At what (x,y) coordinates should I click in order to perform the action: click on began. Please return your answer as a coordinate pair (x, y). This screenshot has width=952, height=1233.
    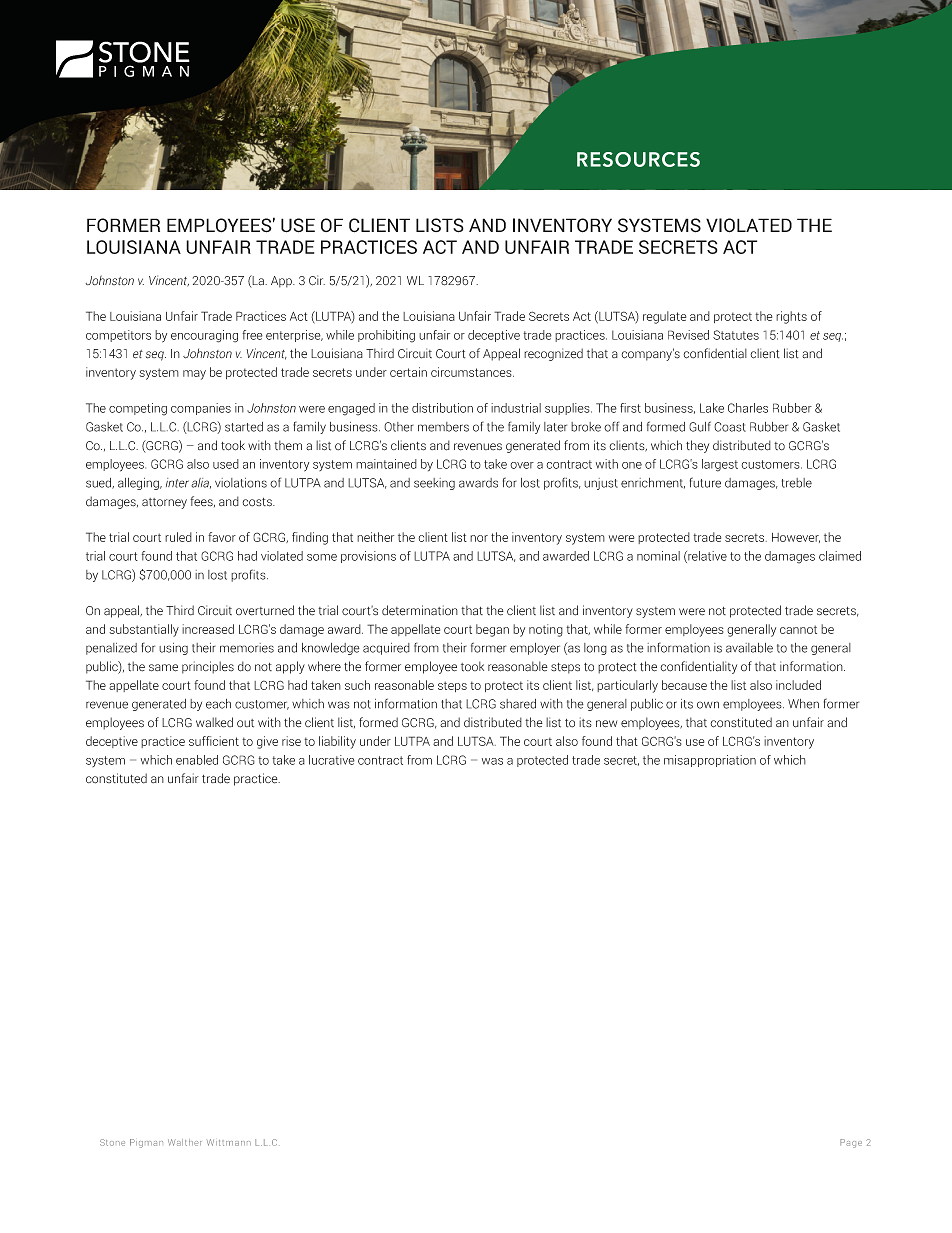
    Looking at the image, I should click on (492, 630).
